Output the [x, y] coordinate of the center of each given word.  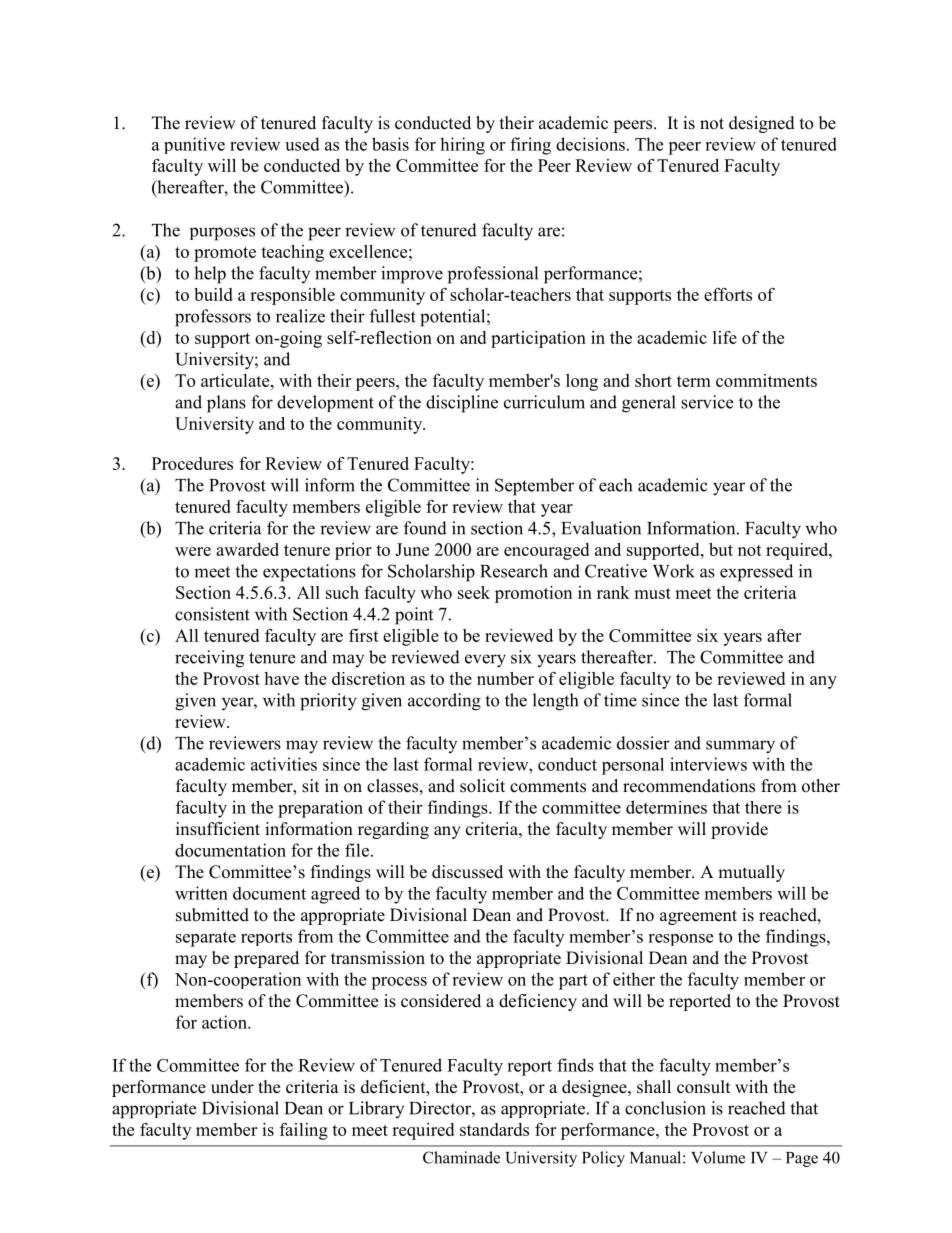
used [302, 144]
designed [762, 124]
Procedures [192, 463]
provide [739, 830]
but [721, 549]
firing [530, 146]
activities [284, 764]
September [534, 487]
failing [304, 1131]
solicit [482, 786]
